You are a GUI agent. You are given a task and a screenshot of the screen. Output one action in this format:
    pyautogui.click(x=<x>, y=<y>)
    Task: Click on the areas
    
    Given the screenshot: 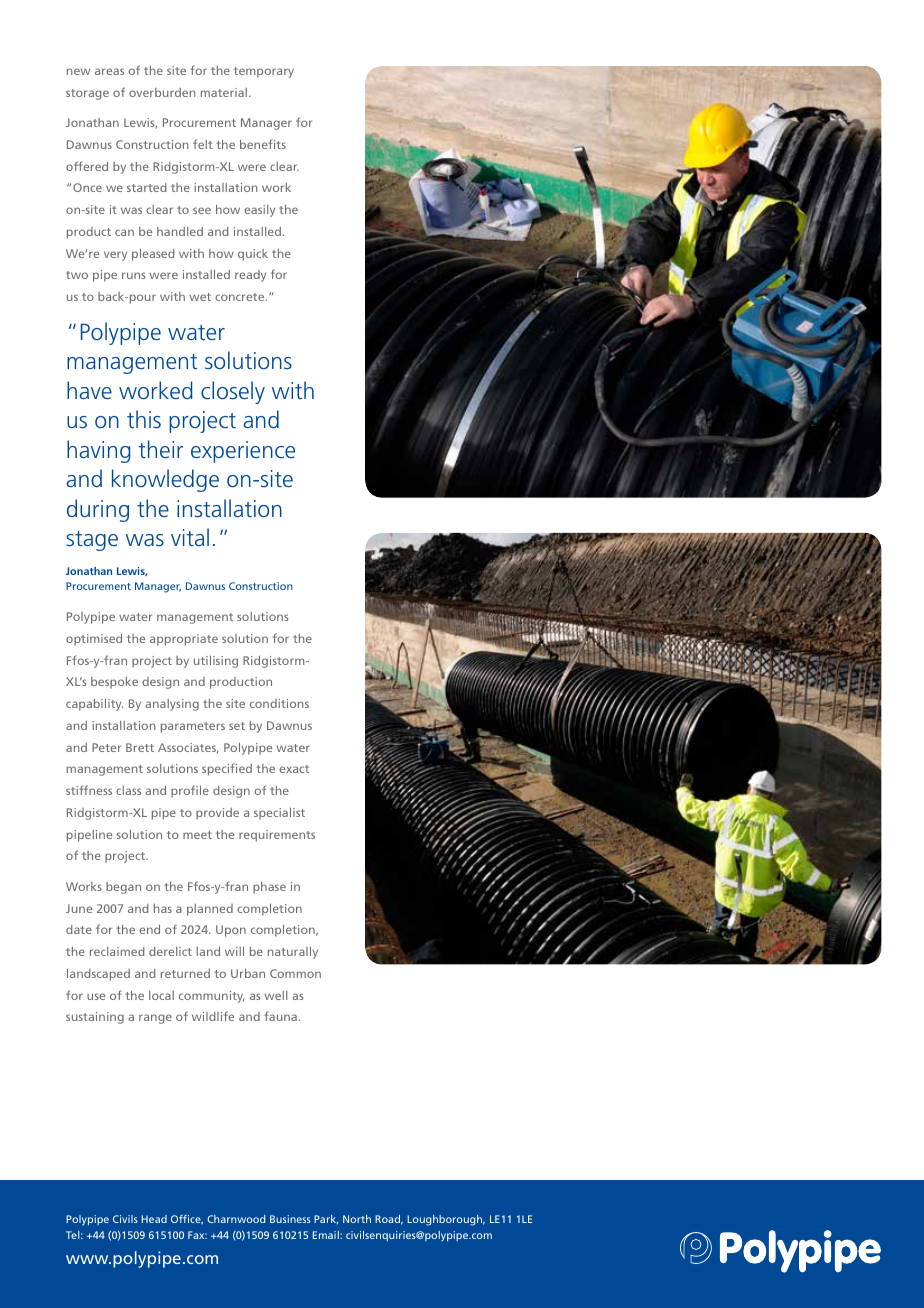 What is the action you would take?
    pyautogui.click(x=109, y=71)
